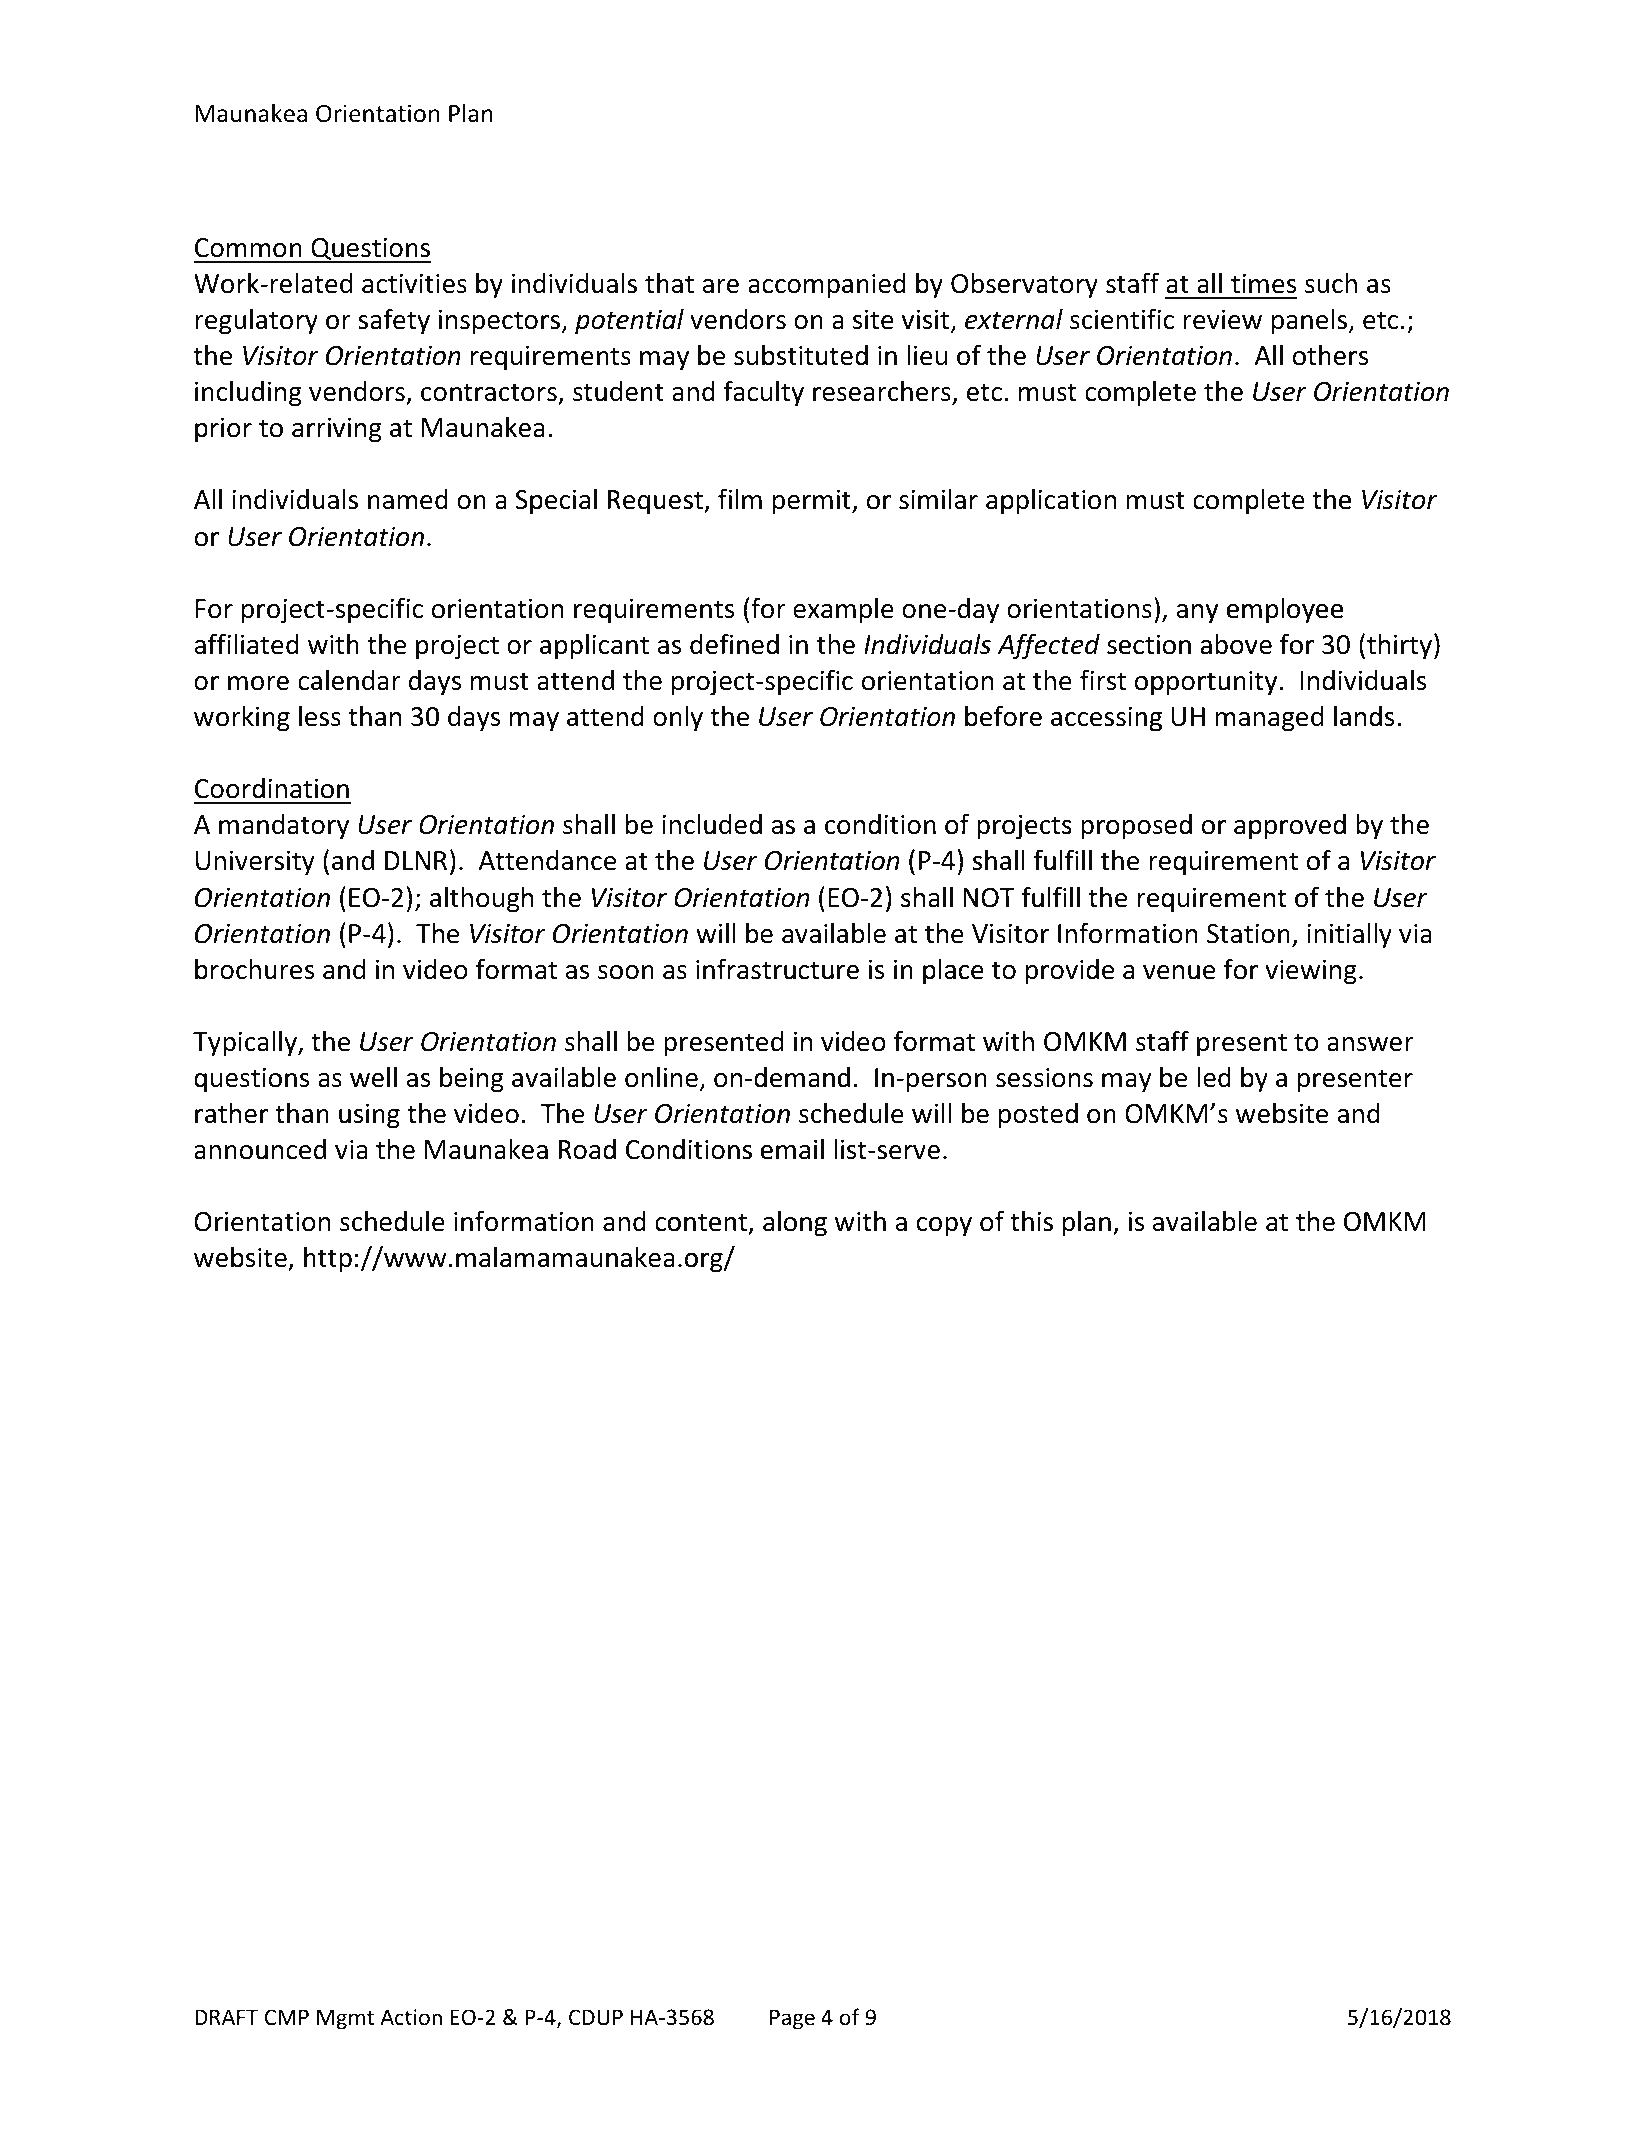  What do you see at coordinates (1031, 1221) in the screenshot?
I see `this` at bounding box center [1031, 1221].
